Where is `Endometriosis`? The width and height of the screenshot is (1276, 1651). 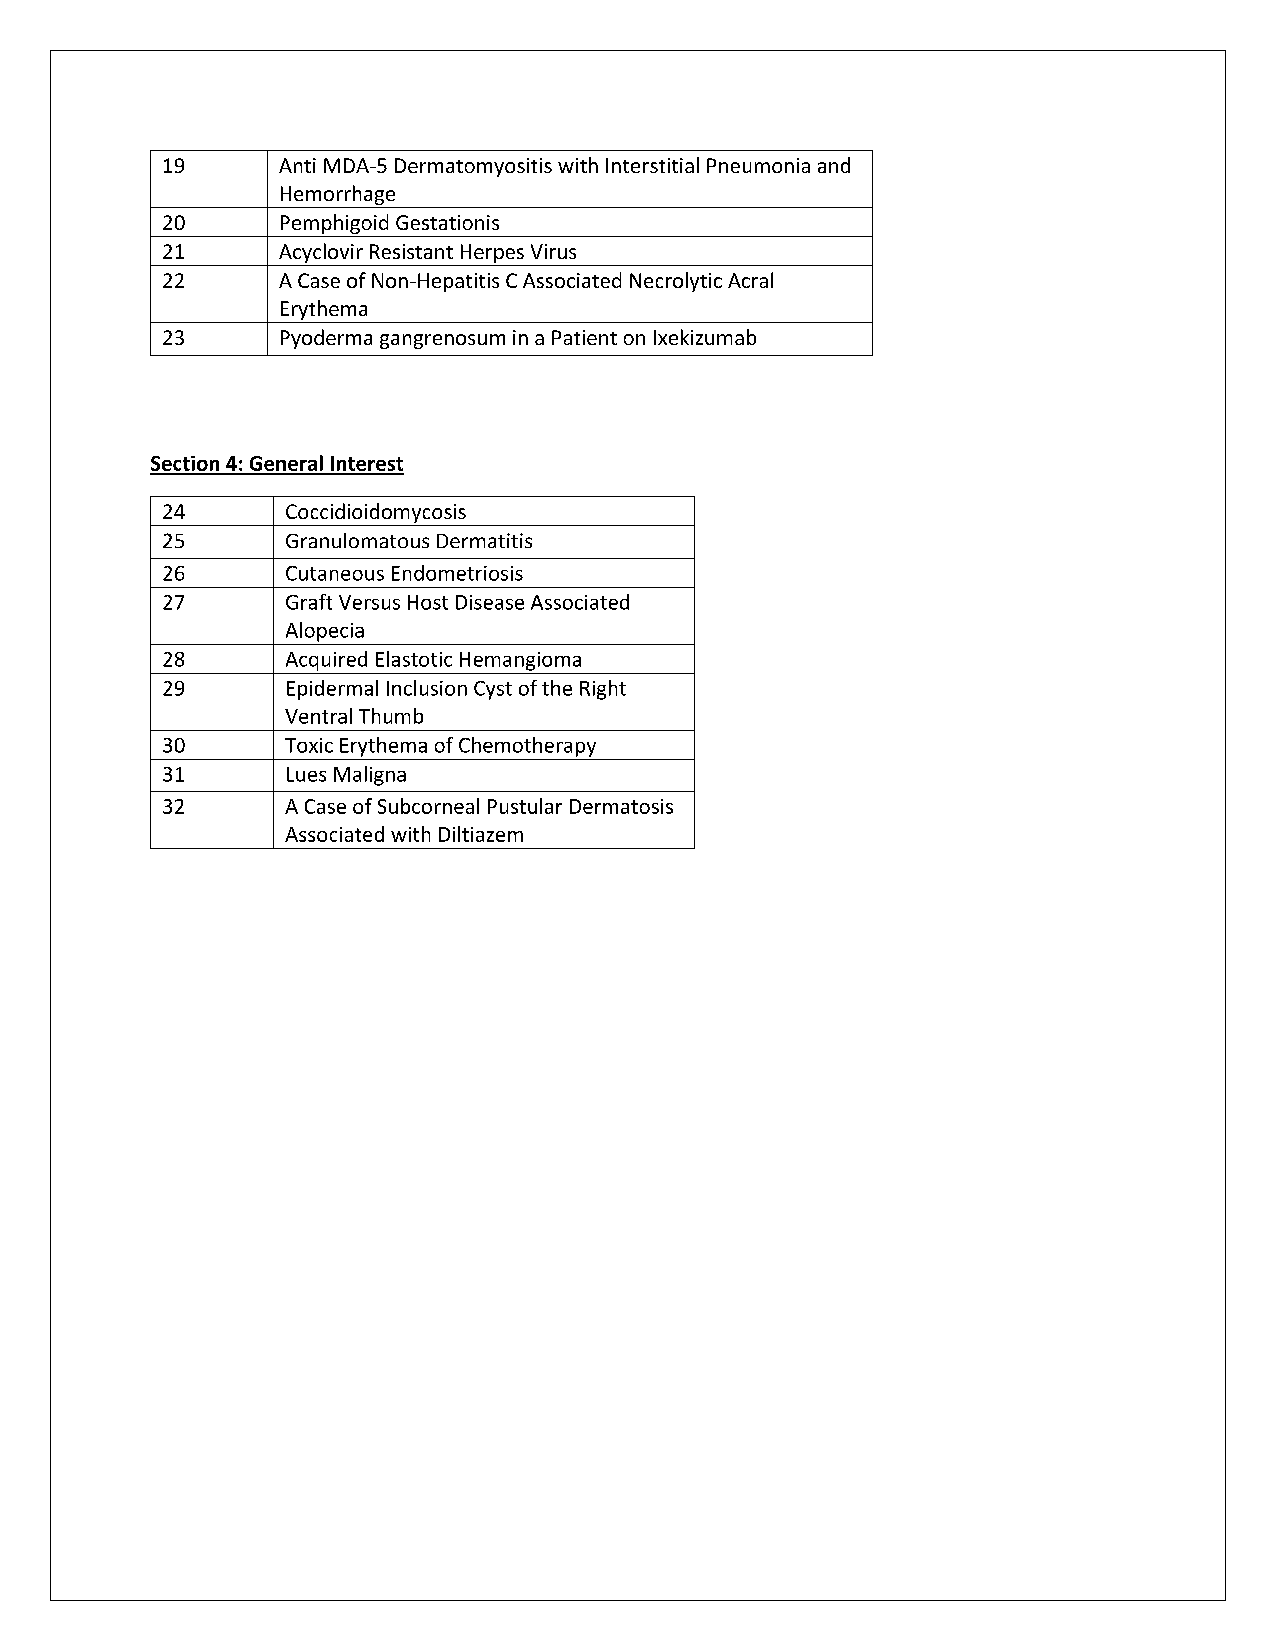 Endometriosis is located at coordinates (457, 573).
